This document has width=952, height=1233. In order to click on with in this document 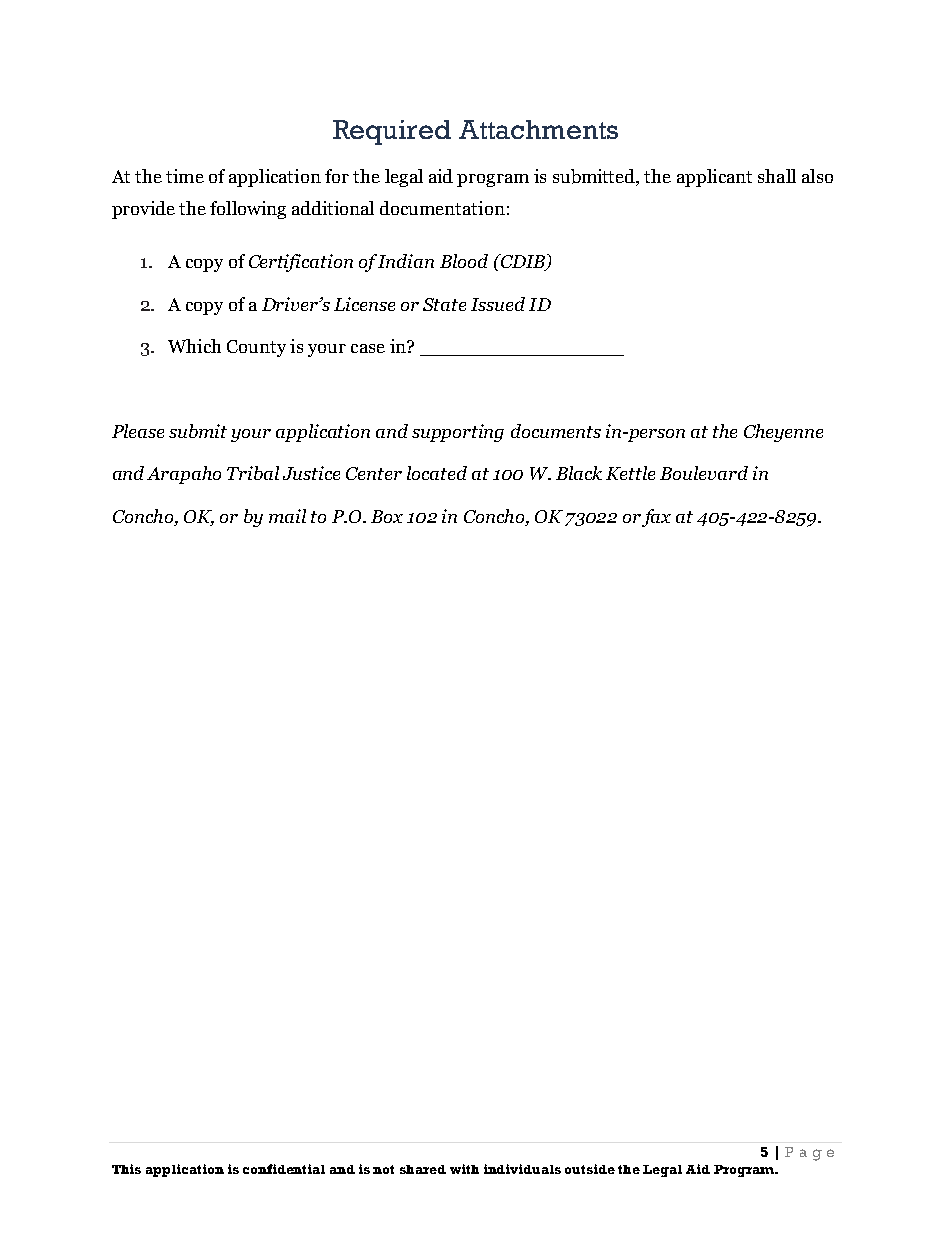, I will do `click(464, 1169)`.
